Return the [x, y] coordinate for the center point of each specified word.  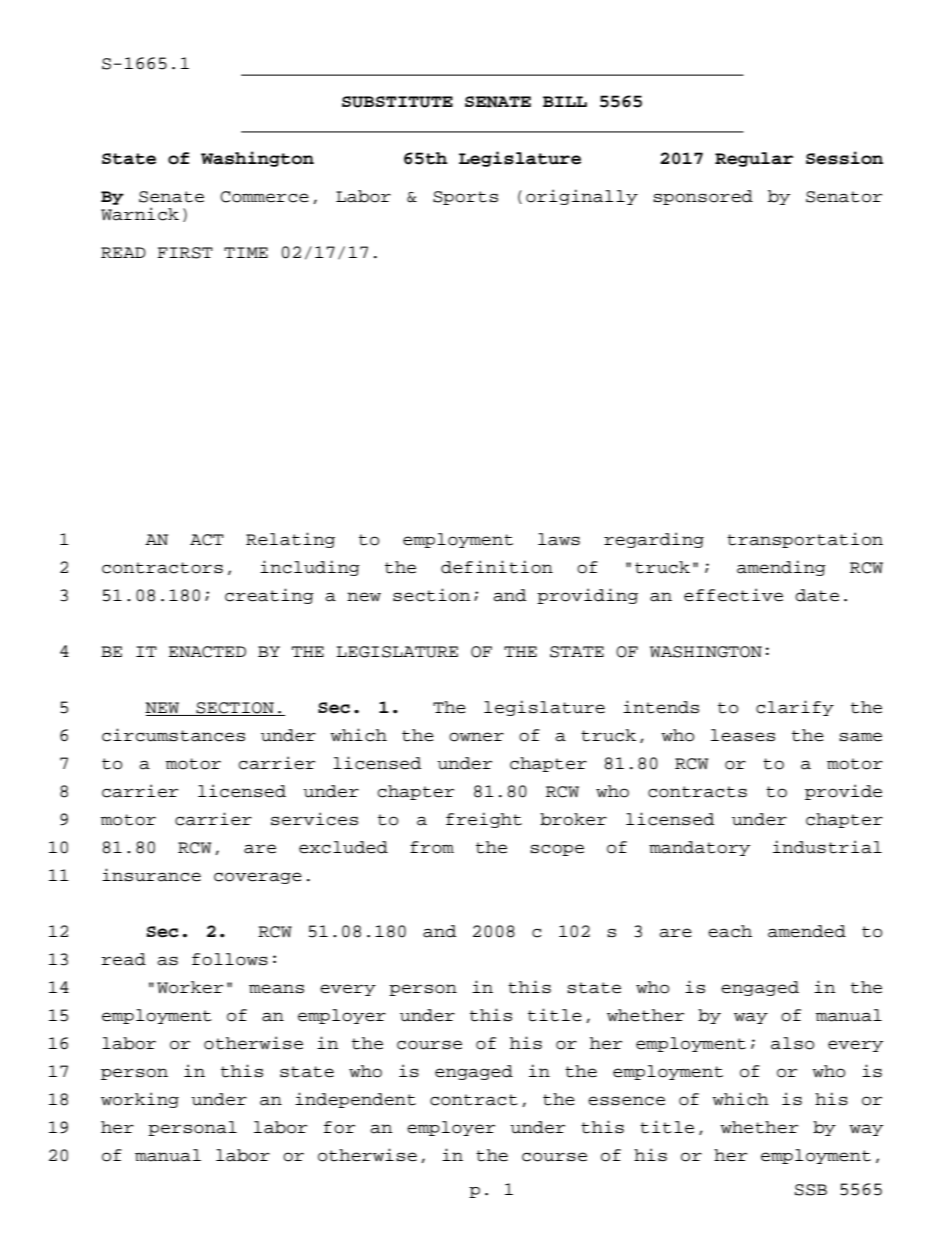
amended [807, 931]
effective [733, 595]
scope [557, 850]
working [140, 1100]
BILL [565, 101]
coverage [258, 878]
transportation [805, 540]
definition [497, 567]
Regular [754, 159]
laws [559, 539]
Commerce [264, 197]
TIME [246, 252]
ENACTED [207, 652]
